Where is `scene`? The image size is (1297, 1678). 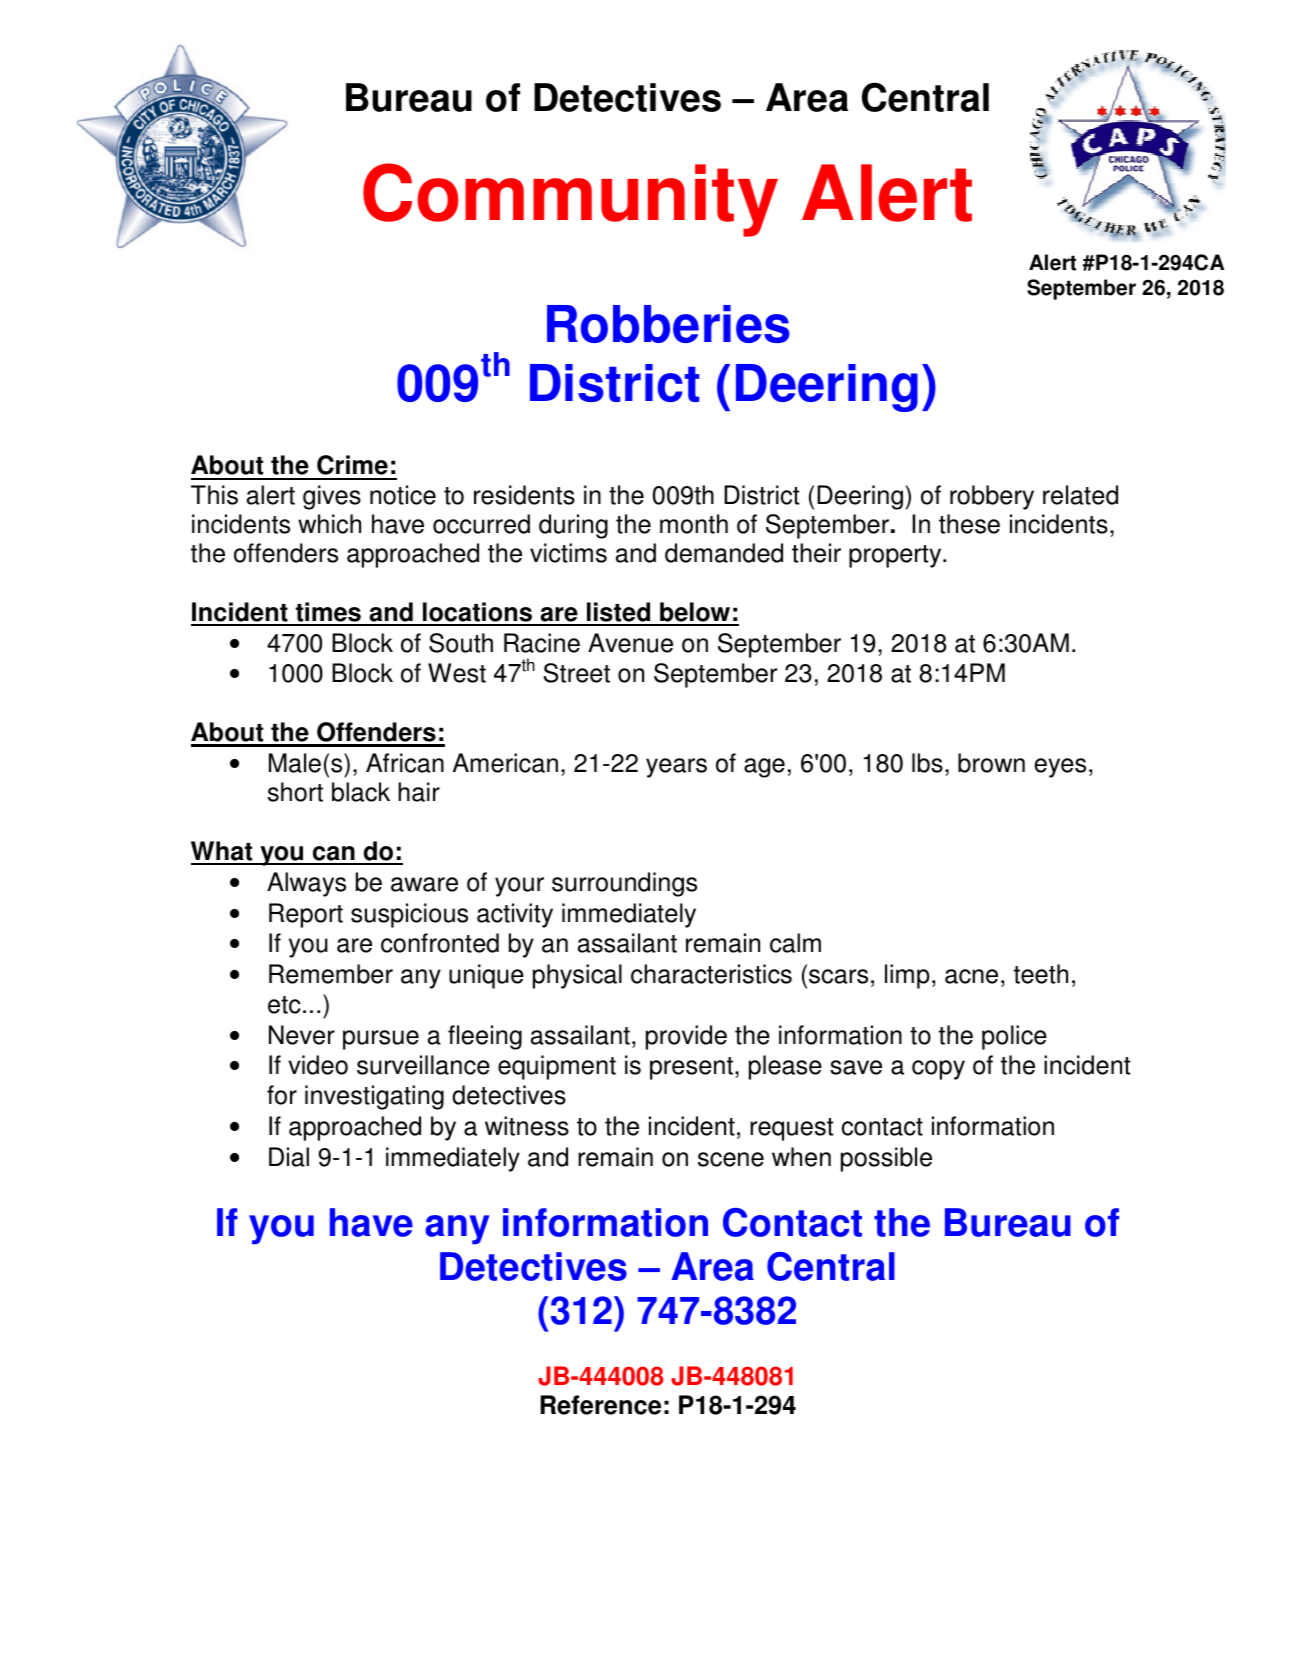 scene is located at coordinates (731, 1159).
